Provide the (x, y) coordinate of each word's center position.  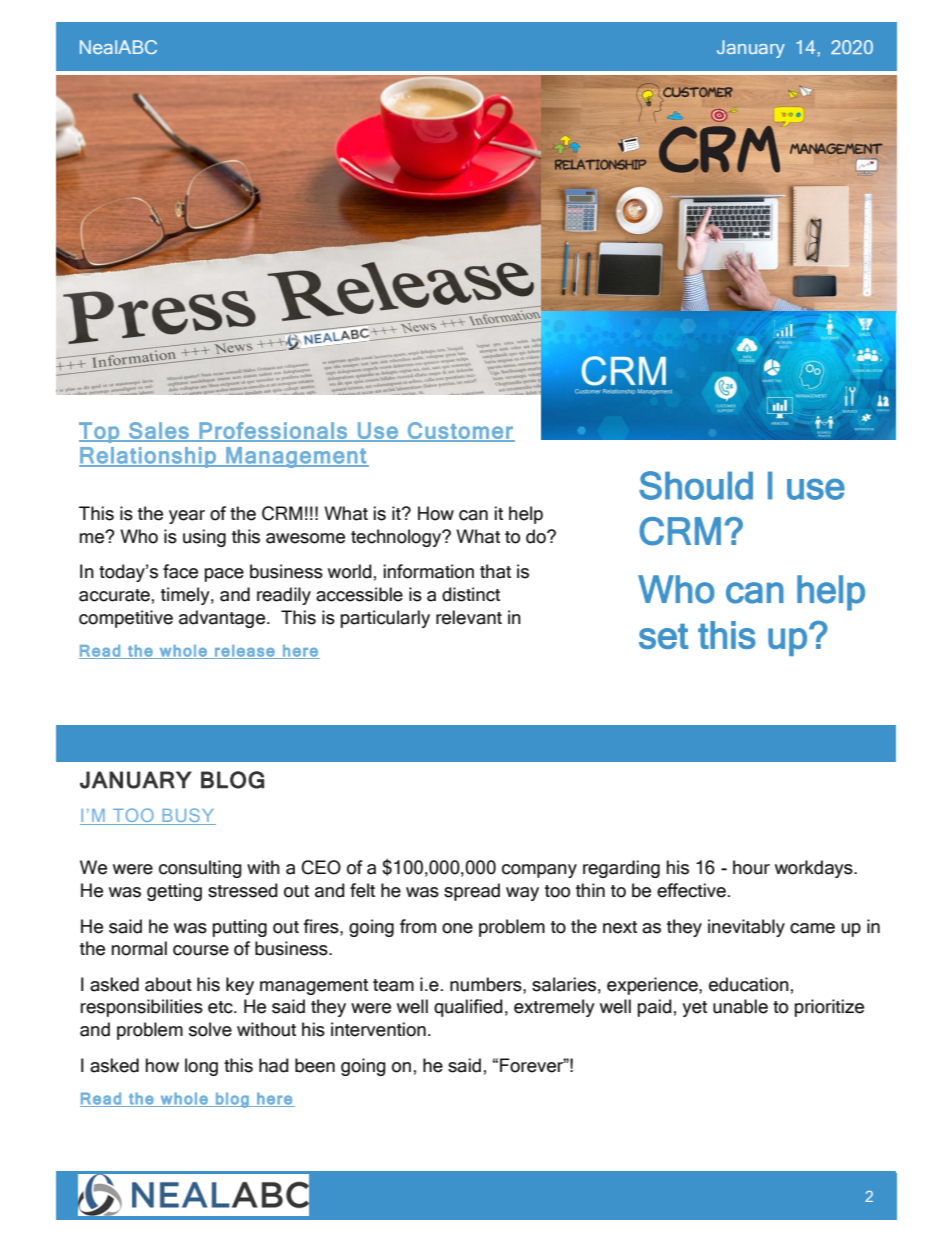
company (539, 871)
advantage (223, 619)
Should (696, 485)
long (201, 1067)
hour (751, 867)
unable (740, 1006)
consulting (200, 869)
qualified (468, 1008)
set (663, 636)
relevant (469, 617)
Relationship (148, 457)
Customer (460, 431)
